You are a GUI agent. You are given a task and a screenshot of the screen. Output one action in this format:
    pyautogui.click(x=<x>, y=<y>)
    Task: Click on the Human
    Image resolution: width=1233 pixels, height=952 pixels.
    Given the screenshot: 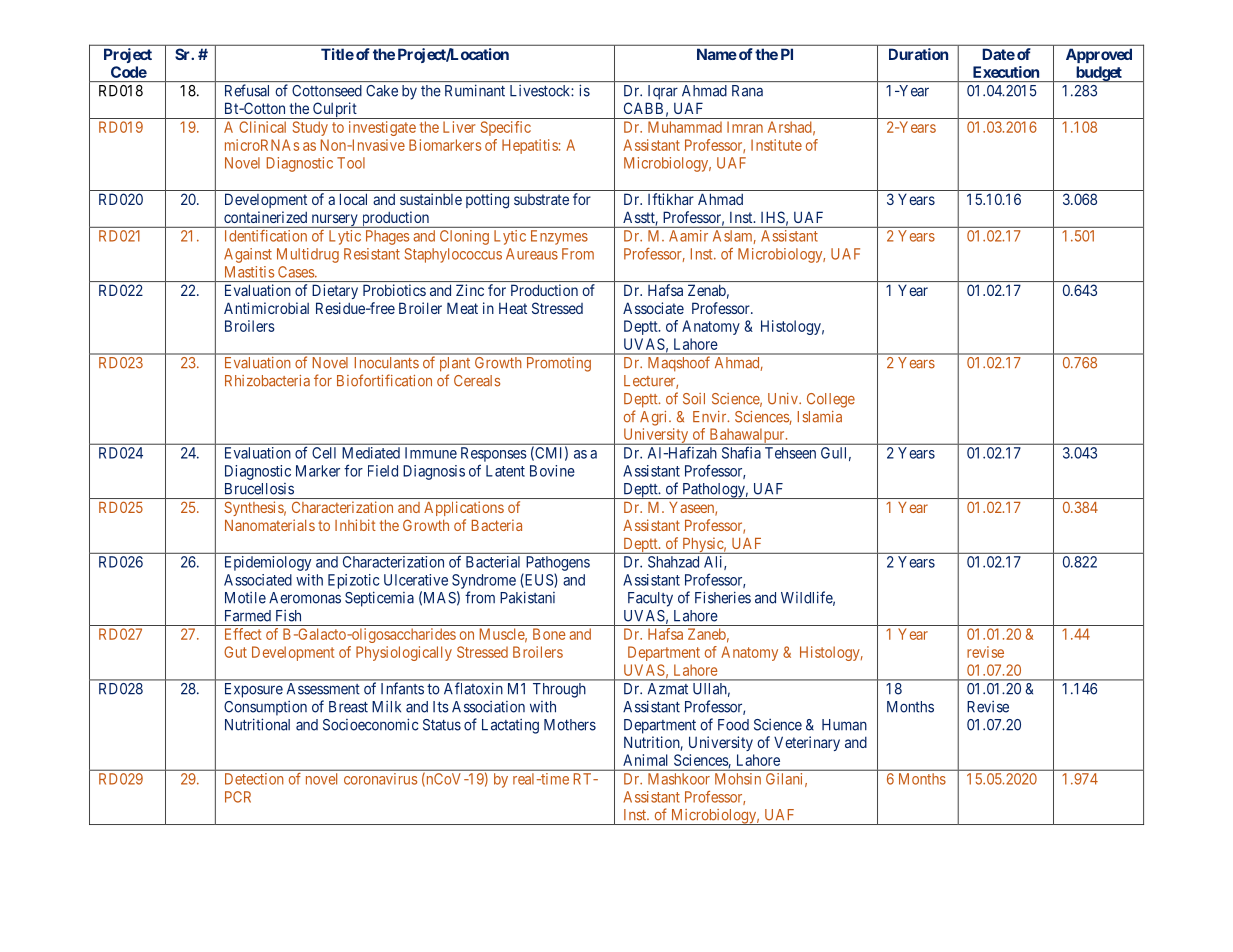 What is the action you would take?
    pyautogui.click(x=844, y=725)
